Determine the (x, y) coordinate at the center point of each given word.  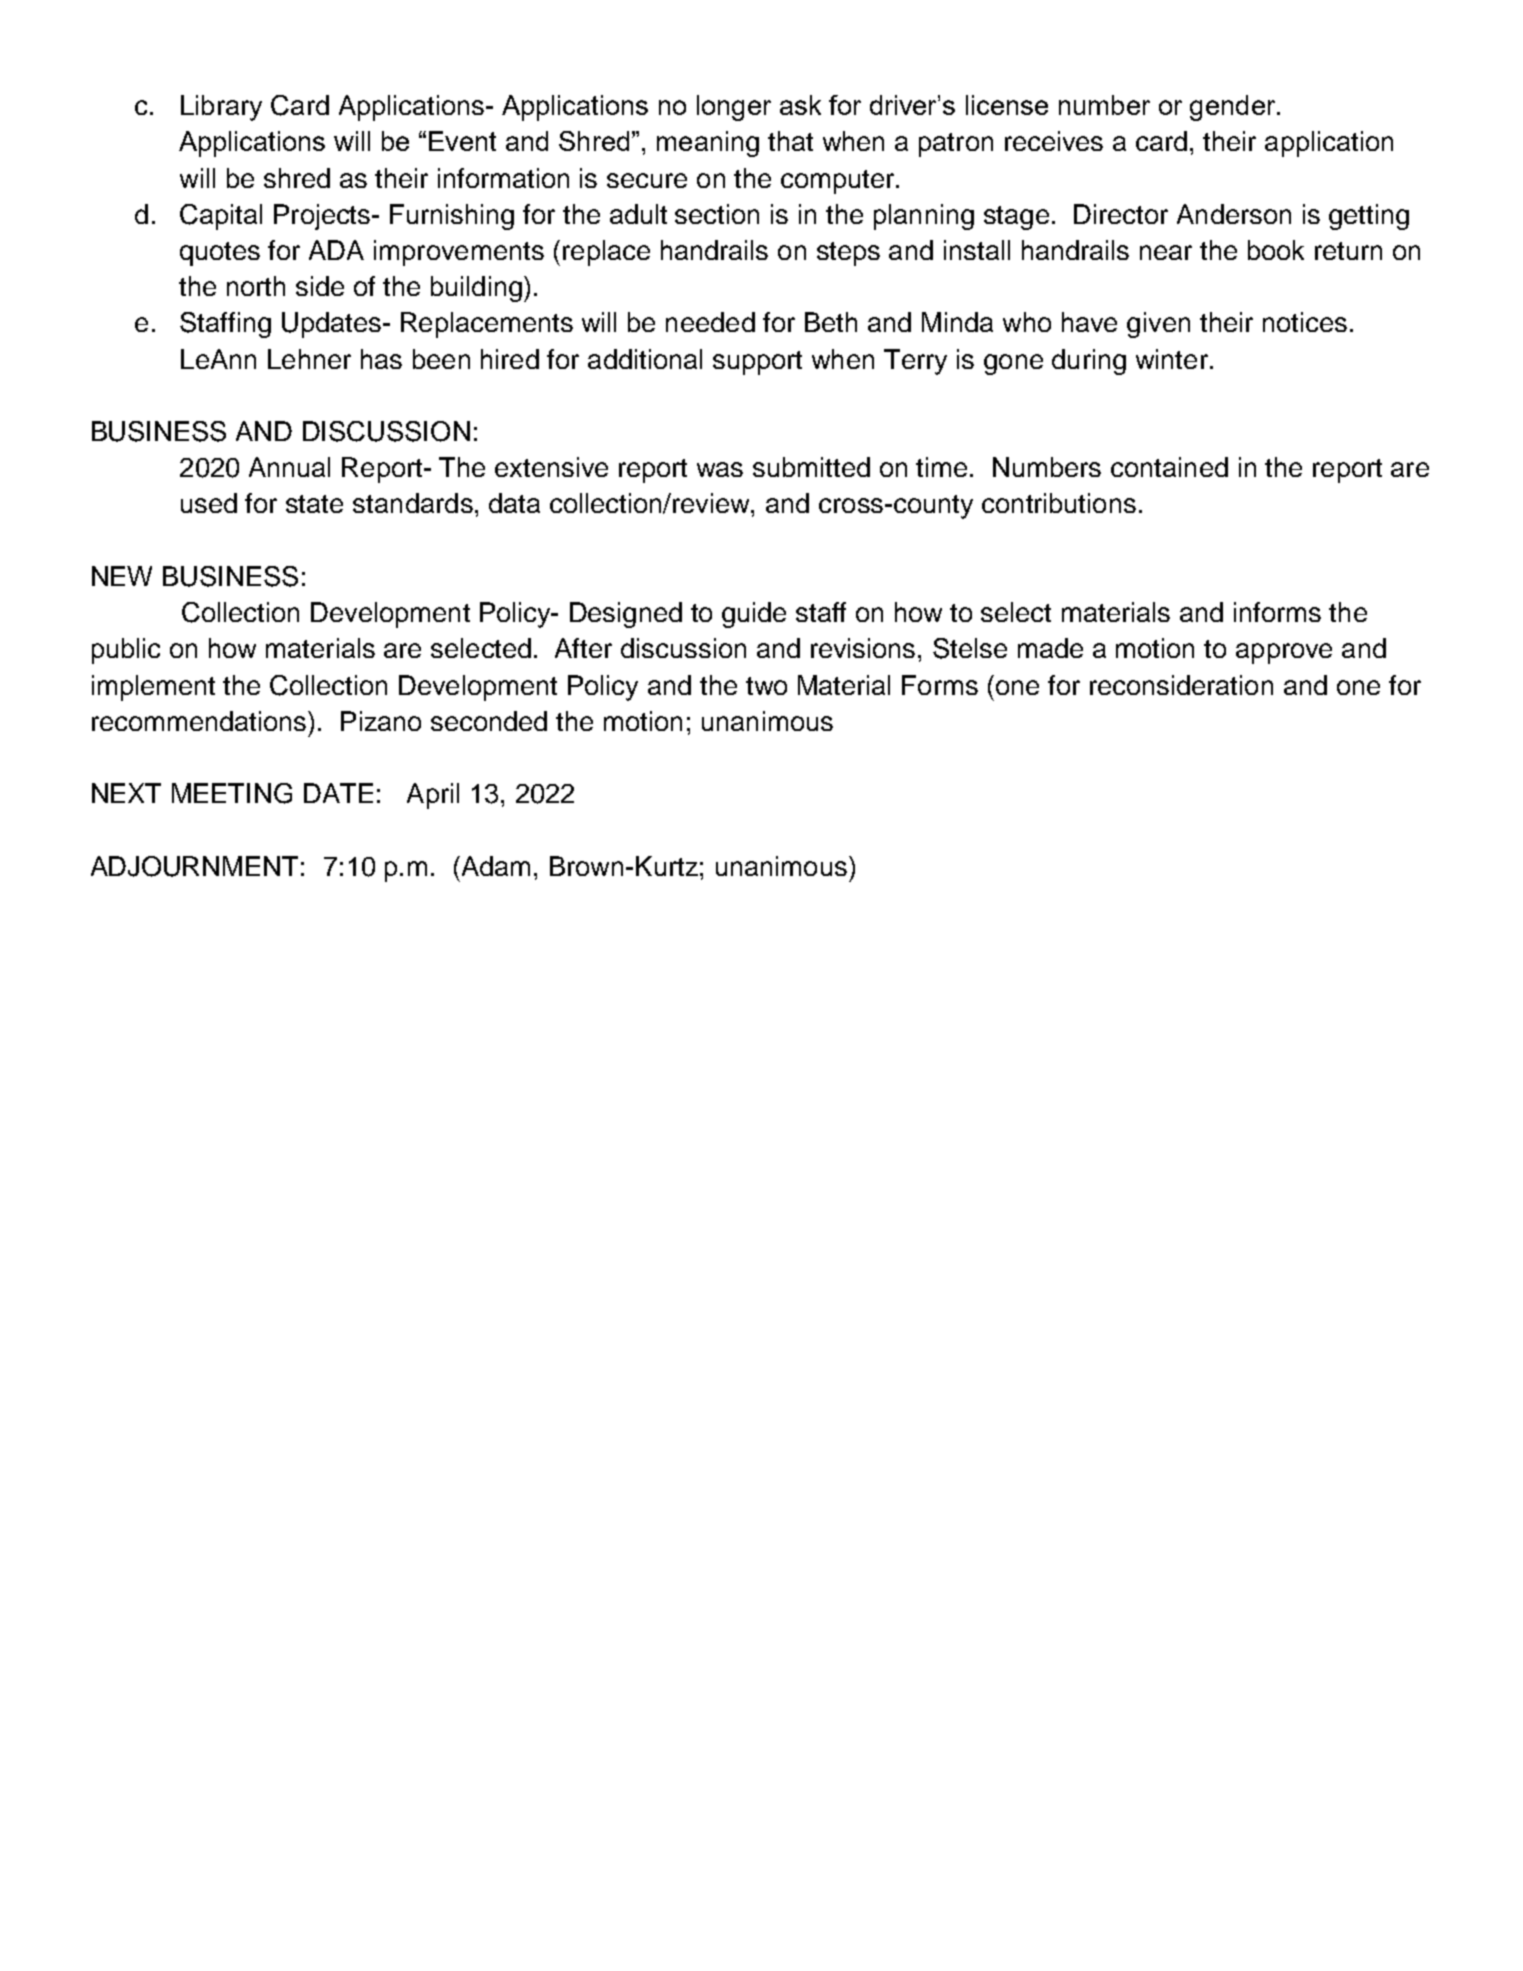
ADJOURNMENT (194, 866)
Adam (494, 866)
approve (1284, 653)
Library (221, 108)
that (790, 141)
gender (1234, 108)
